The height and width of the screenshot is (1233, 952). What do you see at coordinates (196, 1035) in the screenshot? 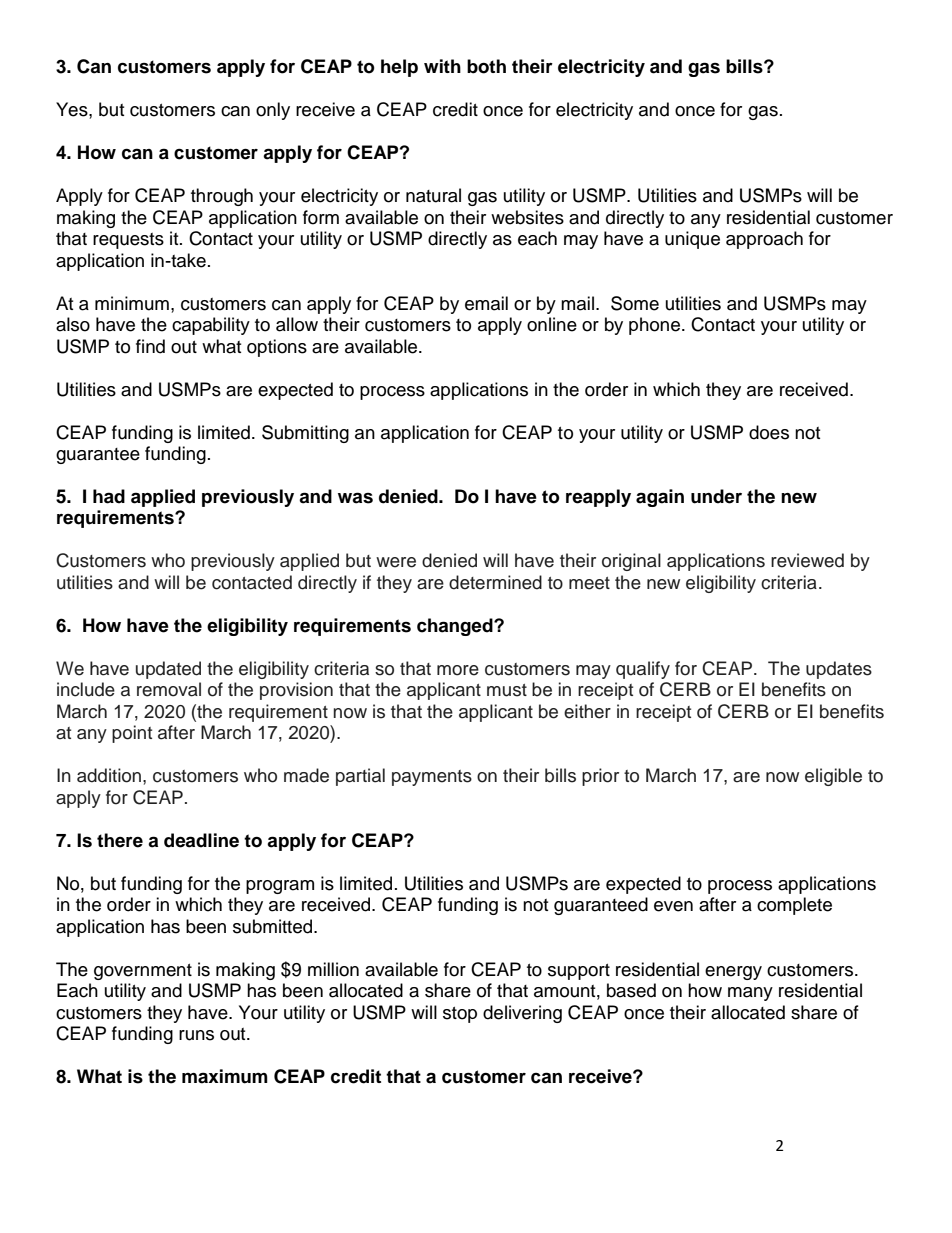
I see `runs` at bounding box center [196, 1035].
